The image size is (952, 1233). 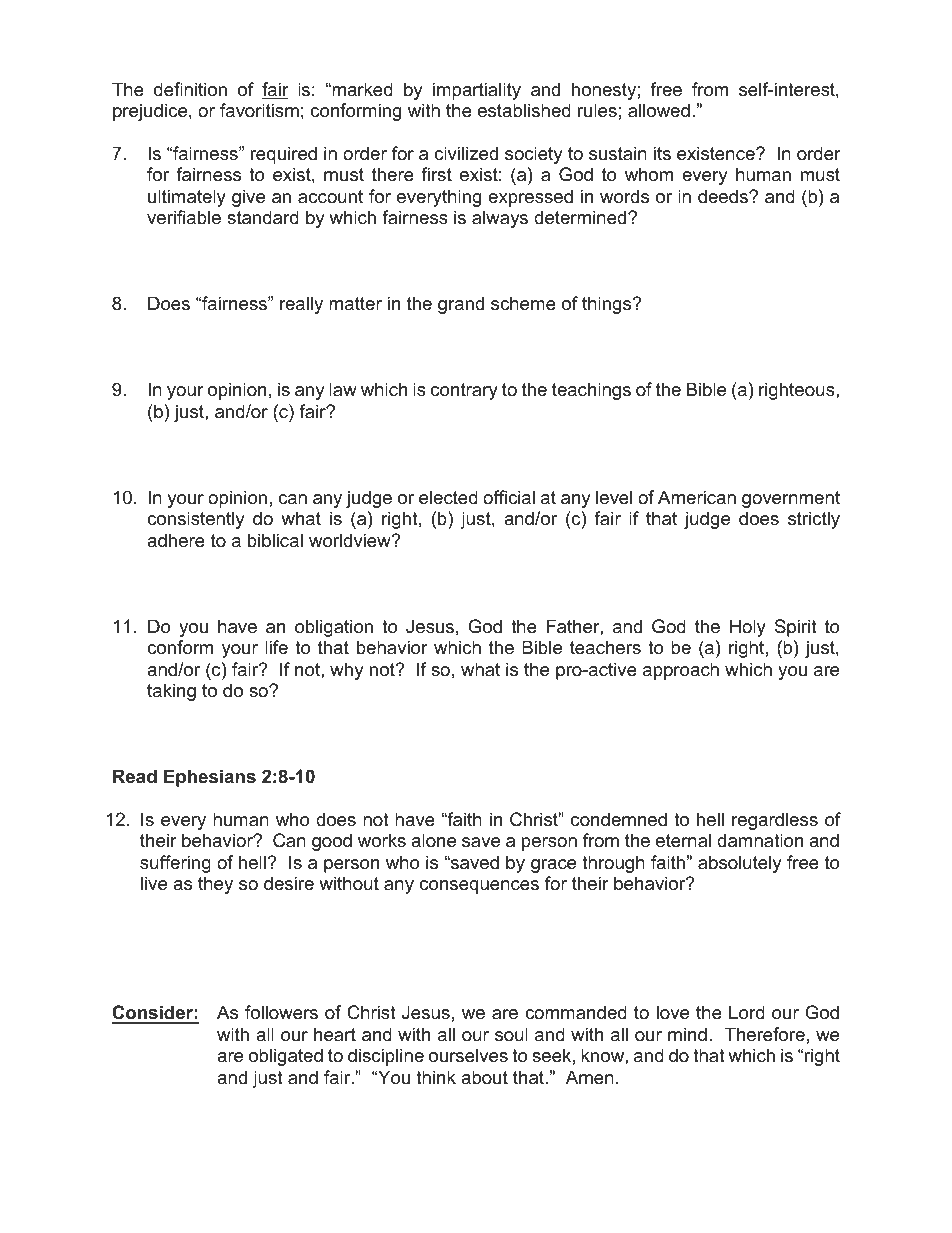 What do you see at coordinates (608, 305) in the page?
I see `things` at bounding box center [608, 305].
